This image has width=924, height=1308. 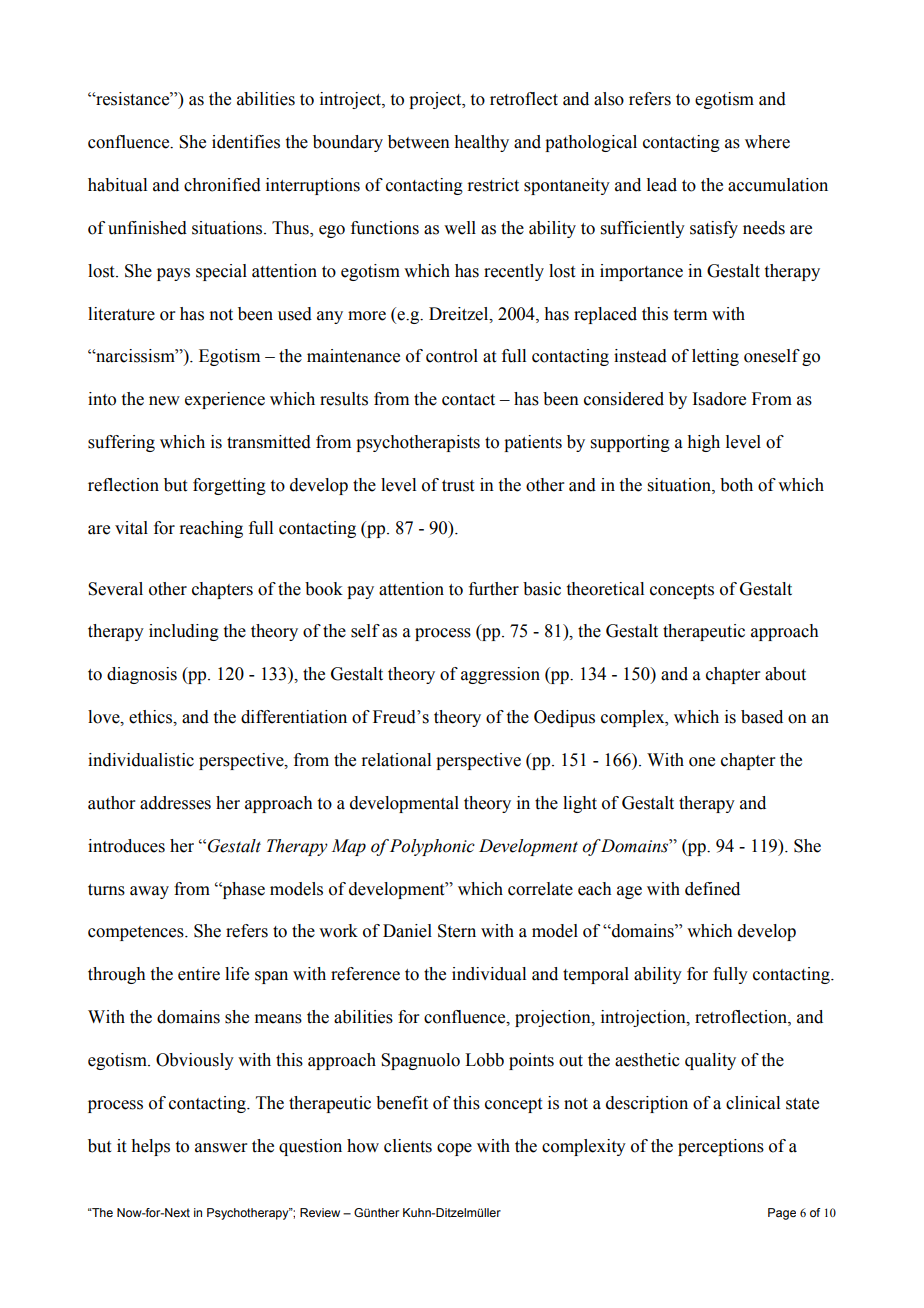 What do you see at coordinates (246, 142) in the image?
I see `identifies` at bounding box center [246, 142].
